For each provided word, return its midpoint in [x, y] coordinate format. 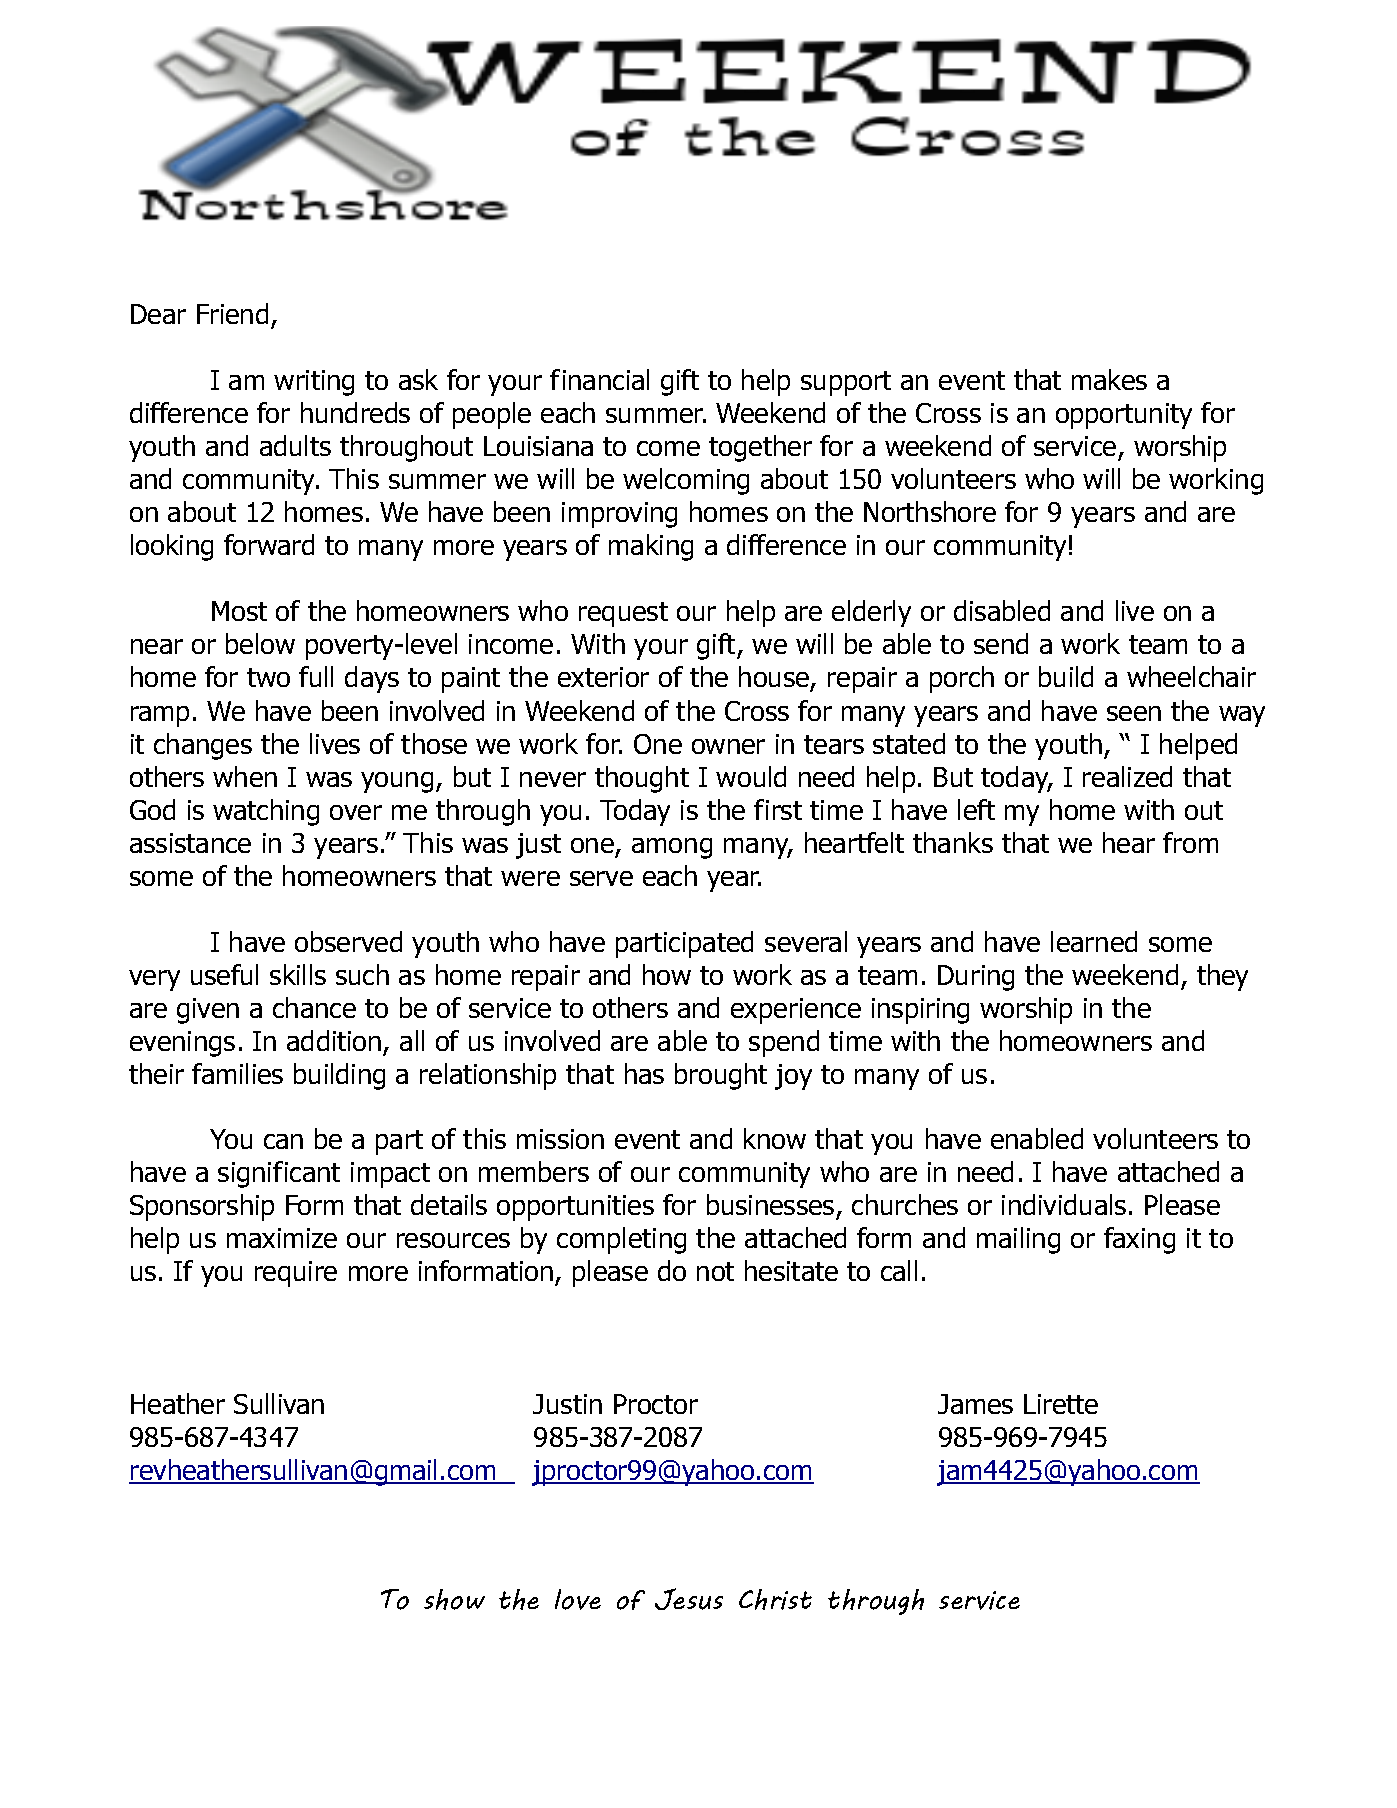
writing [314, 383]
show [454, 1599]
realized [1127, 776]
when [245, 776]
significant [279, 1174]
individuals [1064, 1204]
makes [1109, 379]
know [775, 1138]
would [751, 776]
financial [599, 379]
